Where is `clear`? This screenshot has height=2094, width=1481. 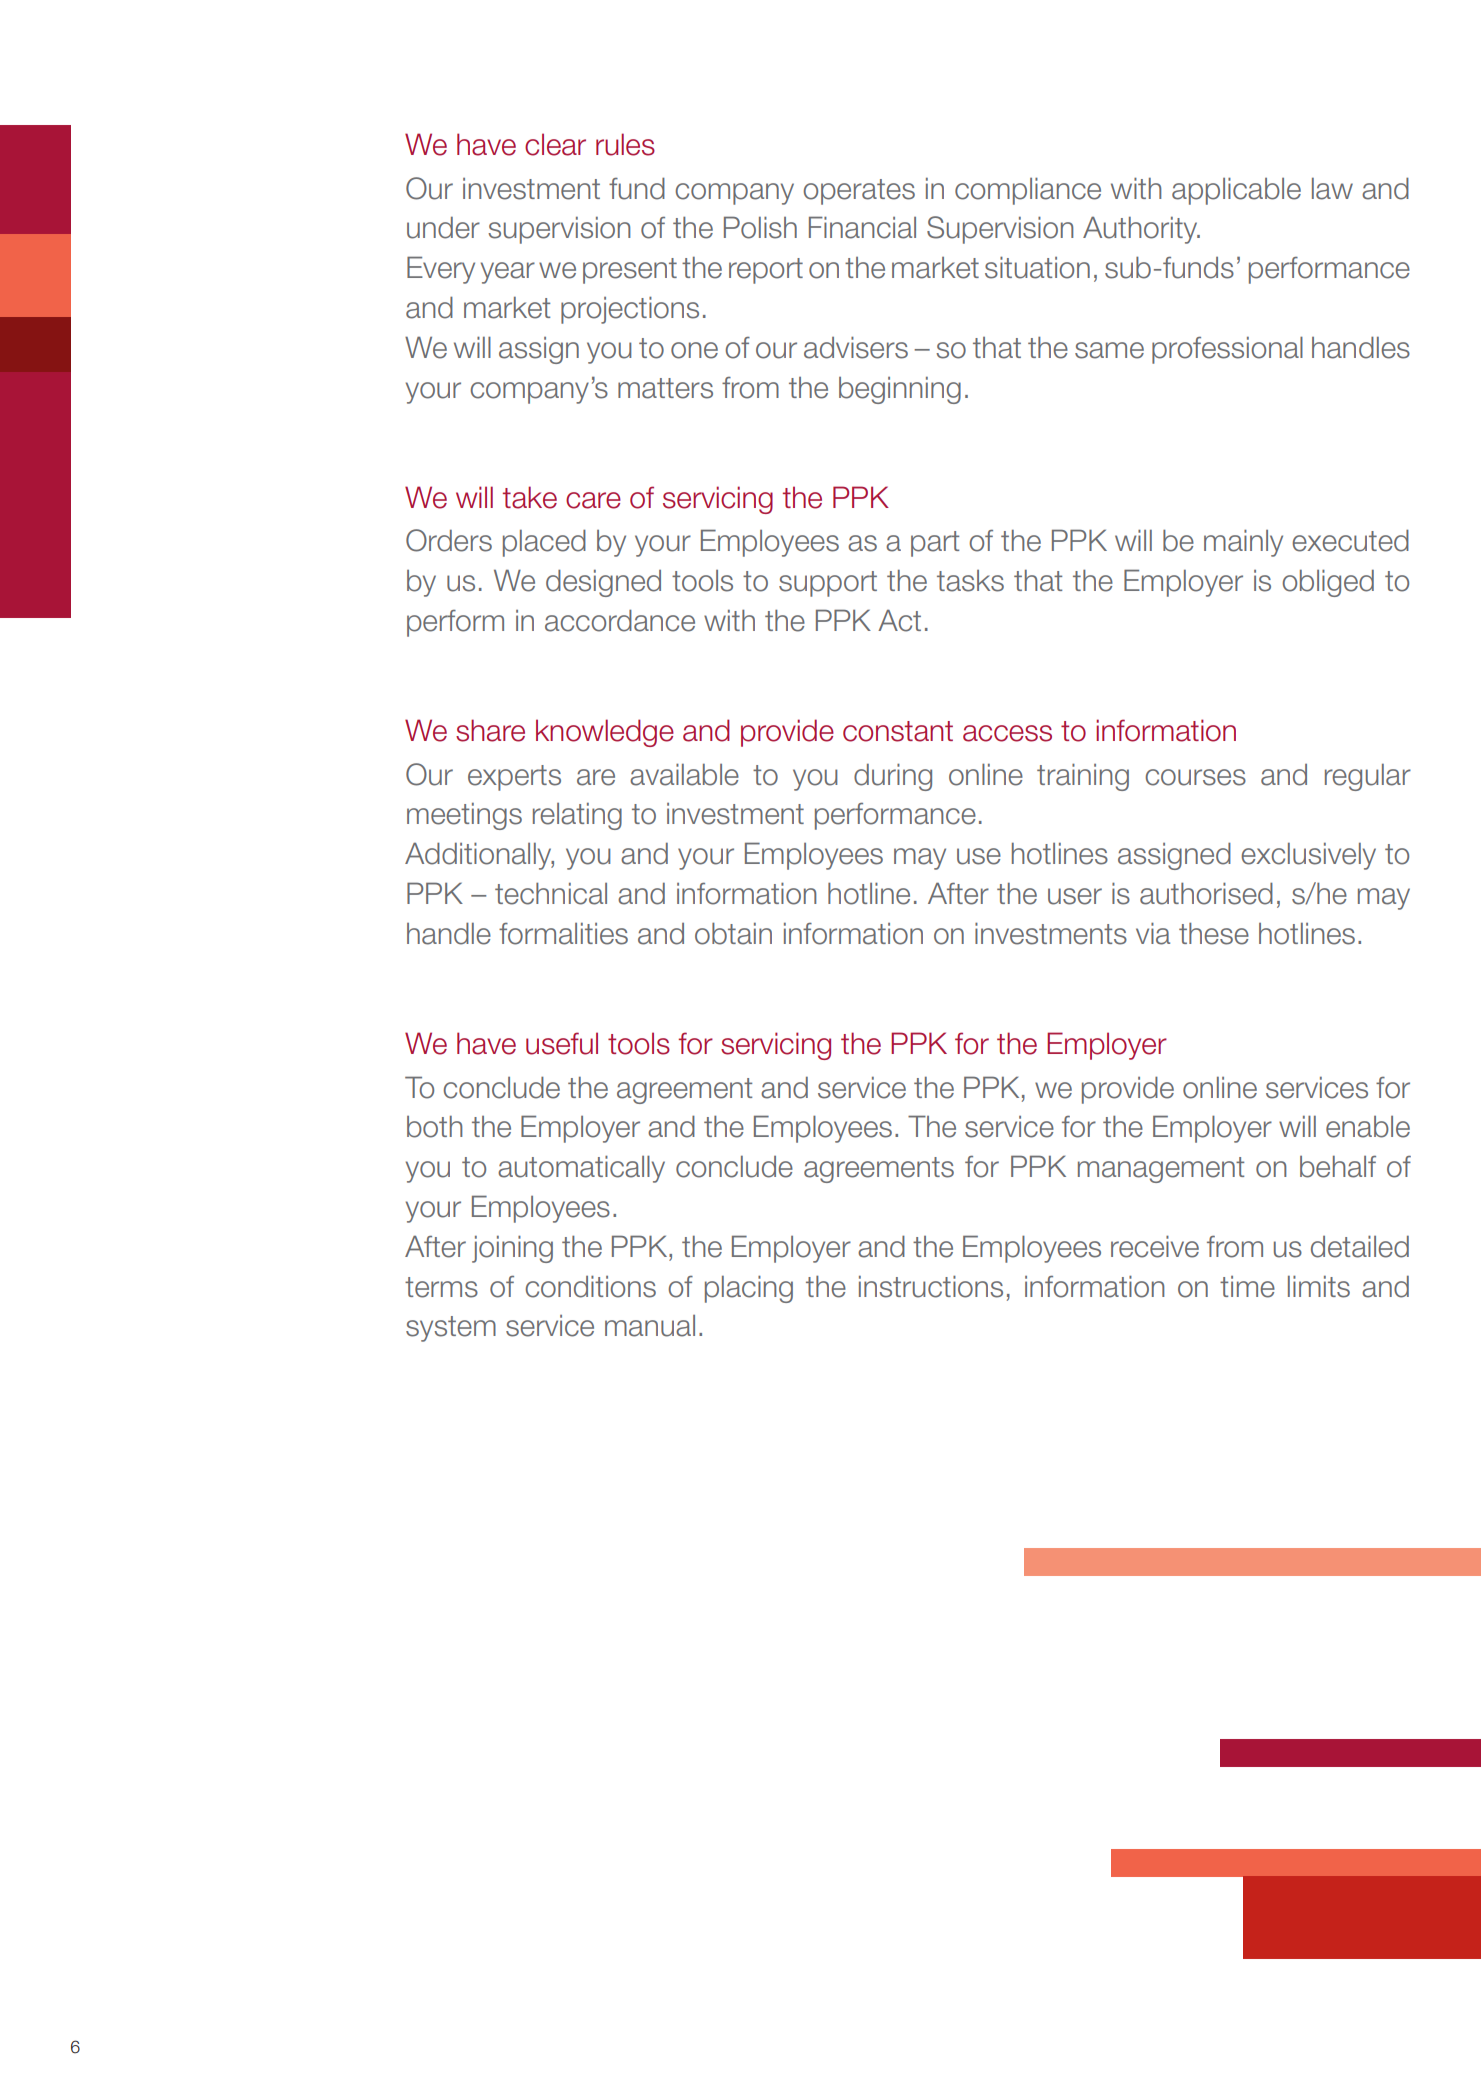 clear is located at coordinates (555, 144).
